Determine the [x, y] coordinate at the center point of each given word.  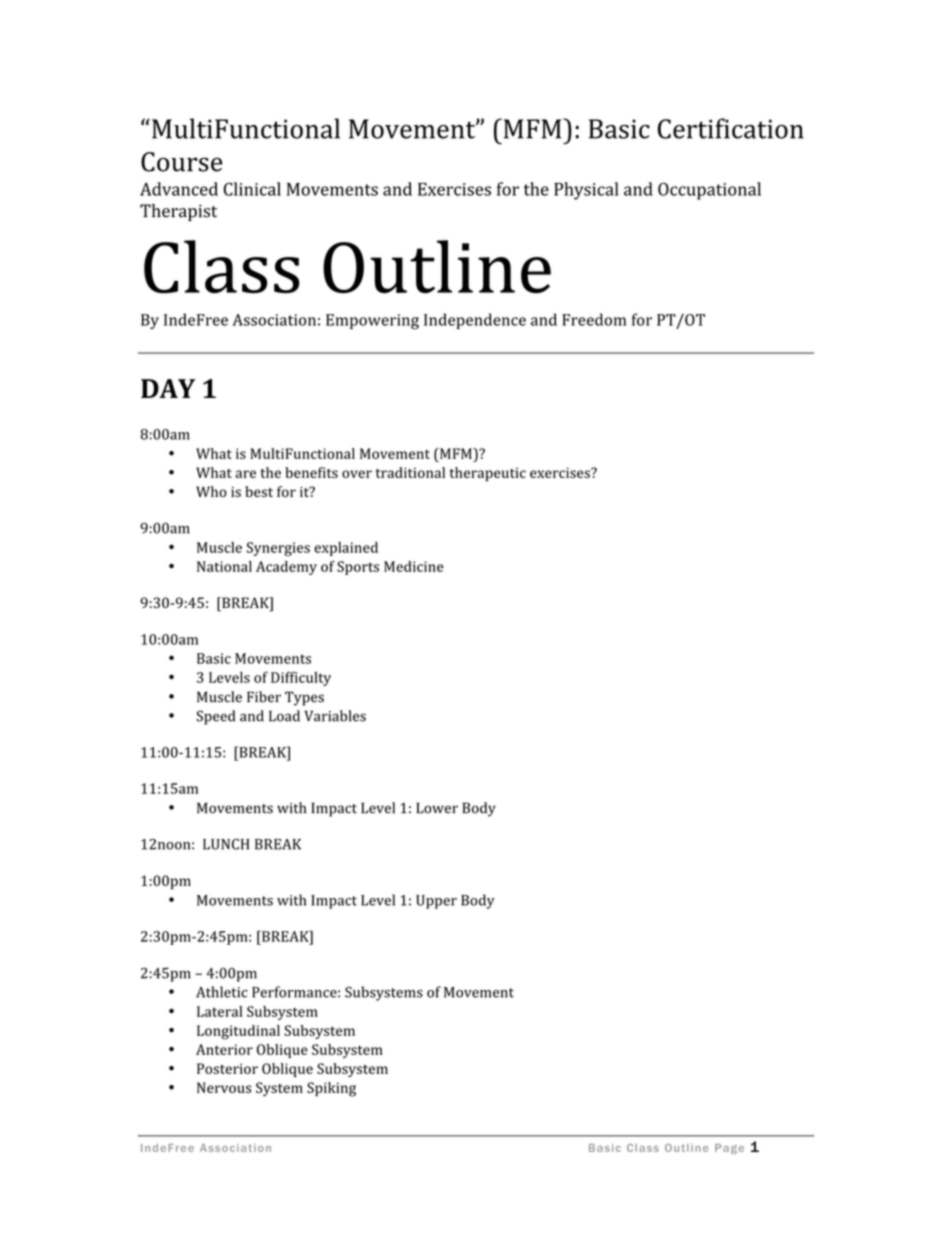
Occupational [709, 191]
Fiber [264, 697]
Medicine [414, 566]
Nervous [224, 1087]
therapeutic [488, 474]
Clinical [252, 189]
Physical [586, 191]
